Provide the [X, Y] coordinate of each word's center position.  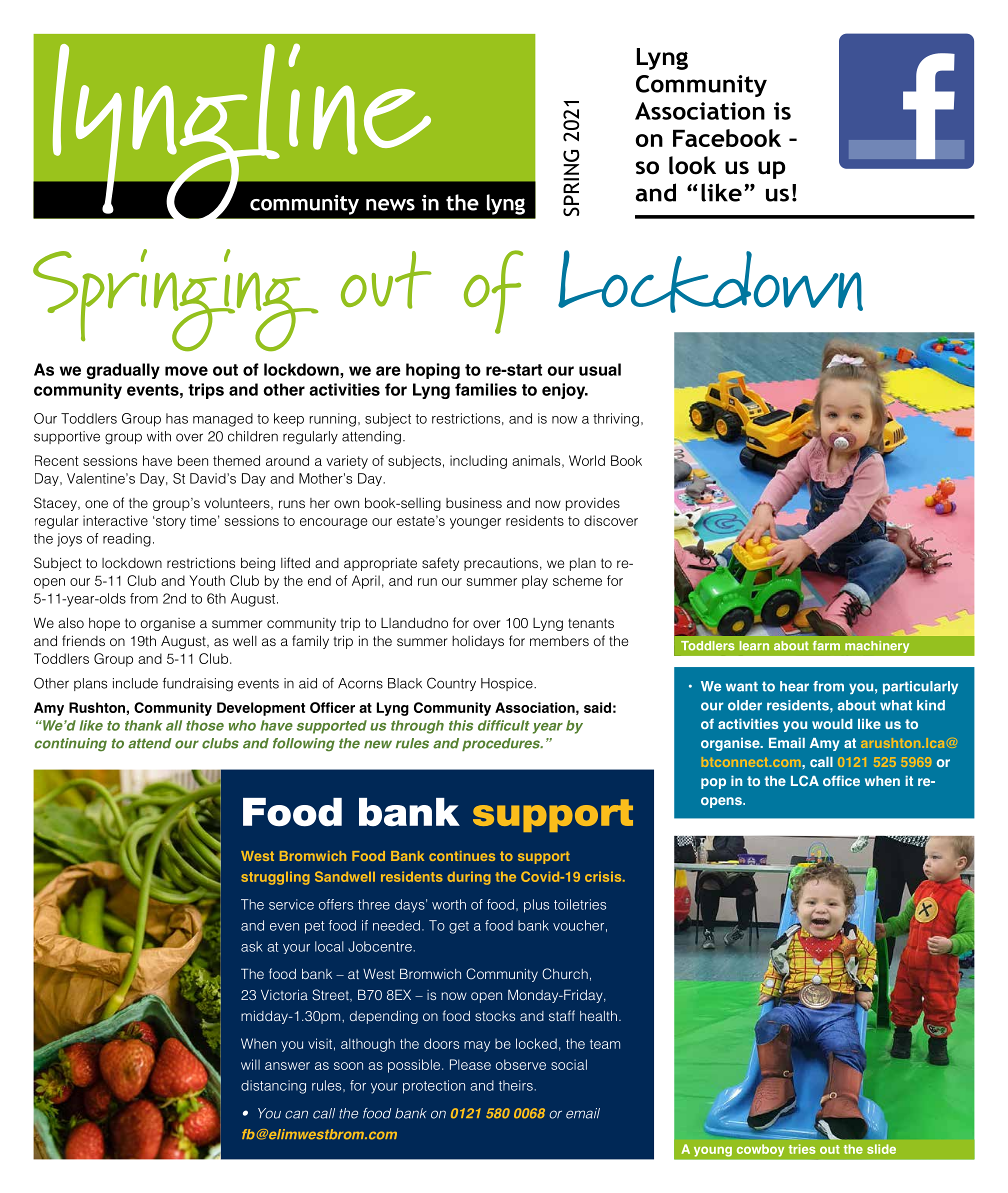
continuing [70, 745]
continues [462, 856]
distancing [273, 1087]
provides [593, 504]
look [692, 165]
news [390, 205]
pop [713, 783]
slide [881, 1149]
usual [600, 369]
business [474, 503]
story [171, 522]
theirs [516, 1085]
